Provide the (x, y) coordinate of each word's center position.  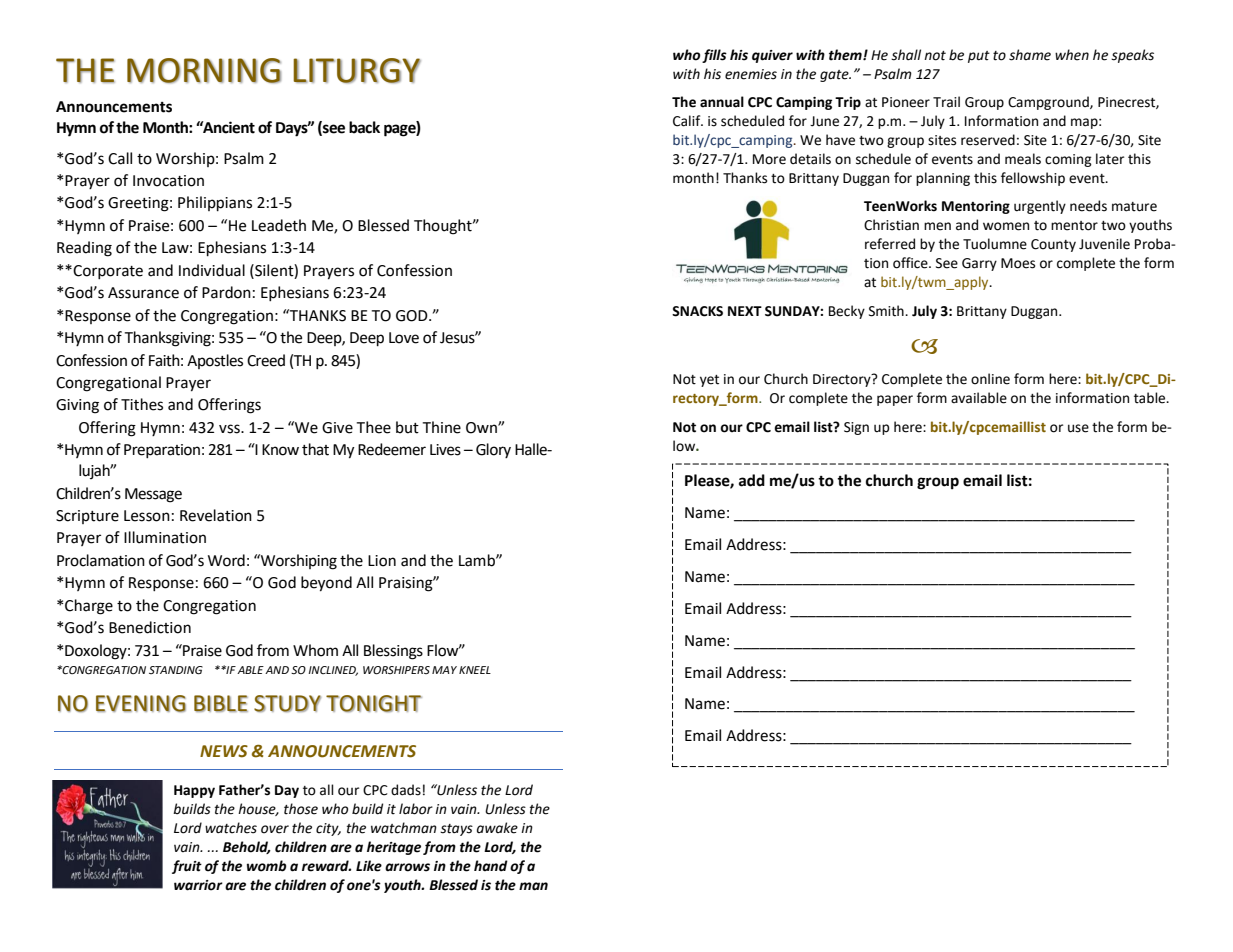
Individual (212, 270)
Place (702, 766)
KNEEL (475, 670)
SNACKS (697, 311)
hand (491, 866)
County (1053, 245)
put (979, 57)
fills (714, 56)
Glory (493, 450)
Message (153, 495)
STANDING (176, 670)
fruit (187, 867)
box (795, 766)
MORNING (204, 70)
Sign (856, 428)
